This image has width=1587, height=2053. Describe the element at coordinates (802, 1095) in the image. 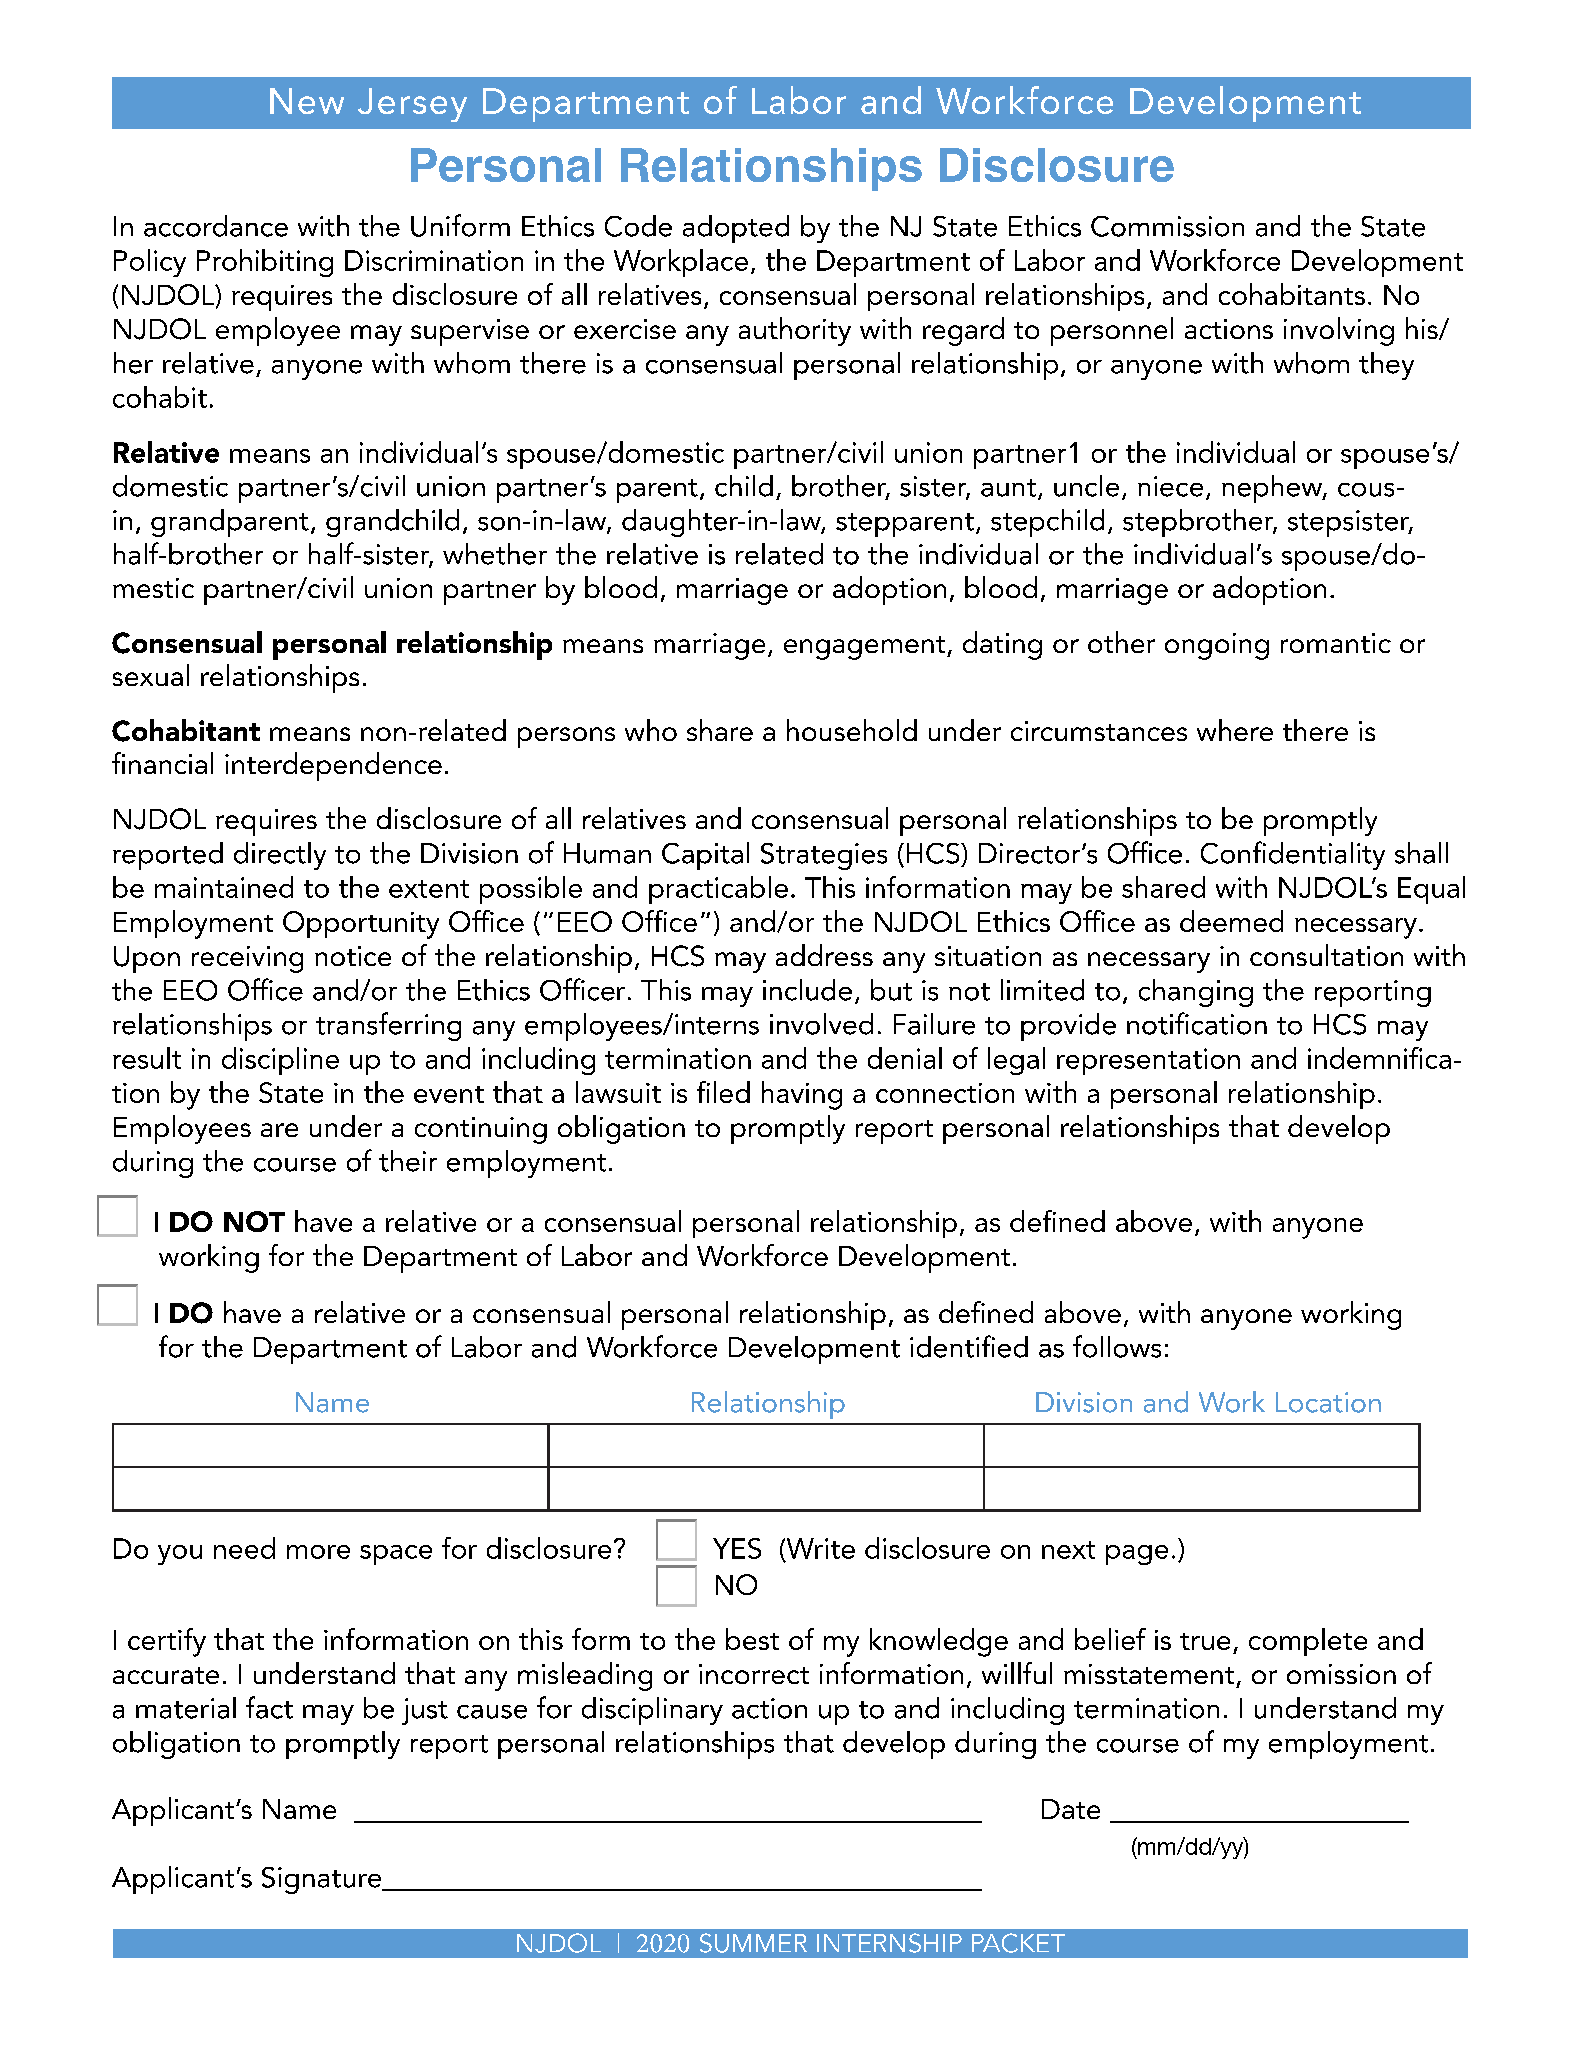

I see `having` at that location.
